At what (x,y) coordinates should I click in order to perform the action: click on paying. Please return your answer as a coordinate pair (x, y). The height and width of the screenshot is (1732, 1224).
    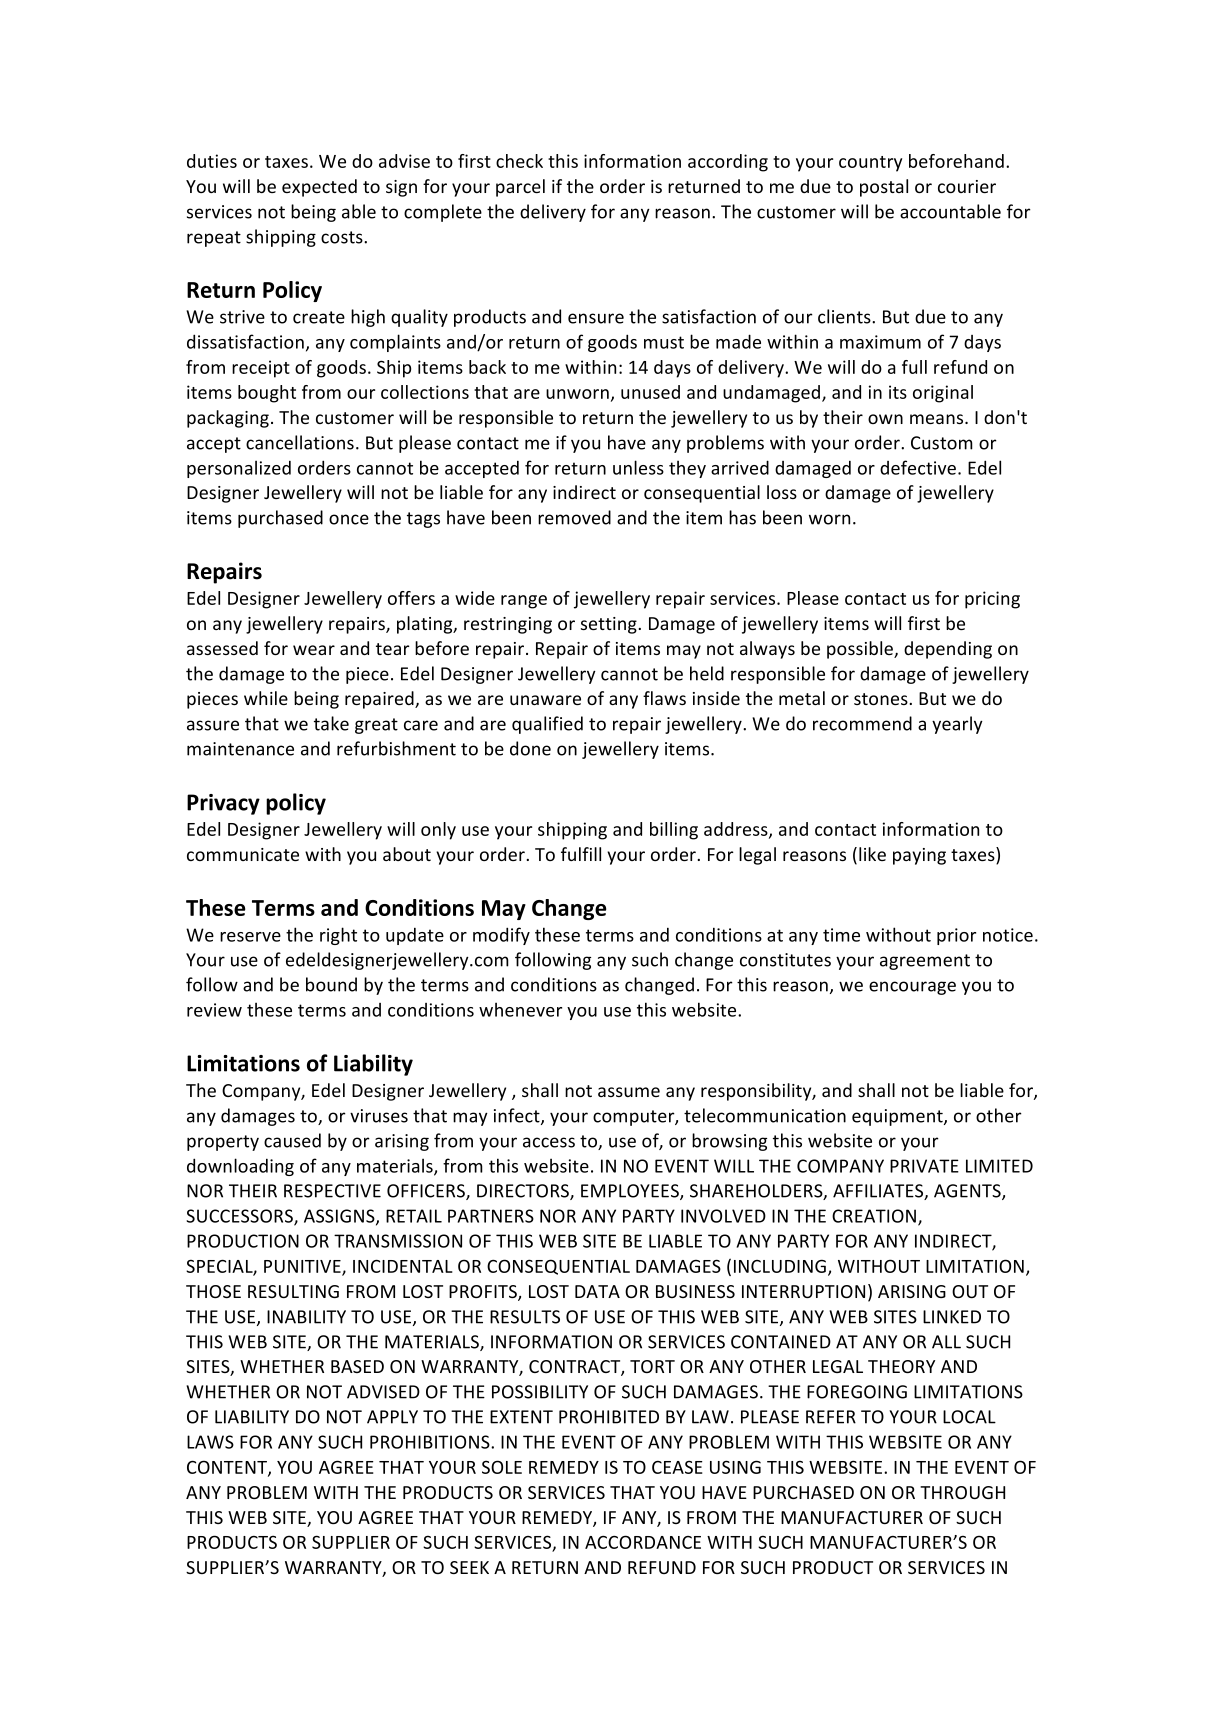
    Looking at the image, I should click on (919, 856).
